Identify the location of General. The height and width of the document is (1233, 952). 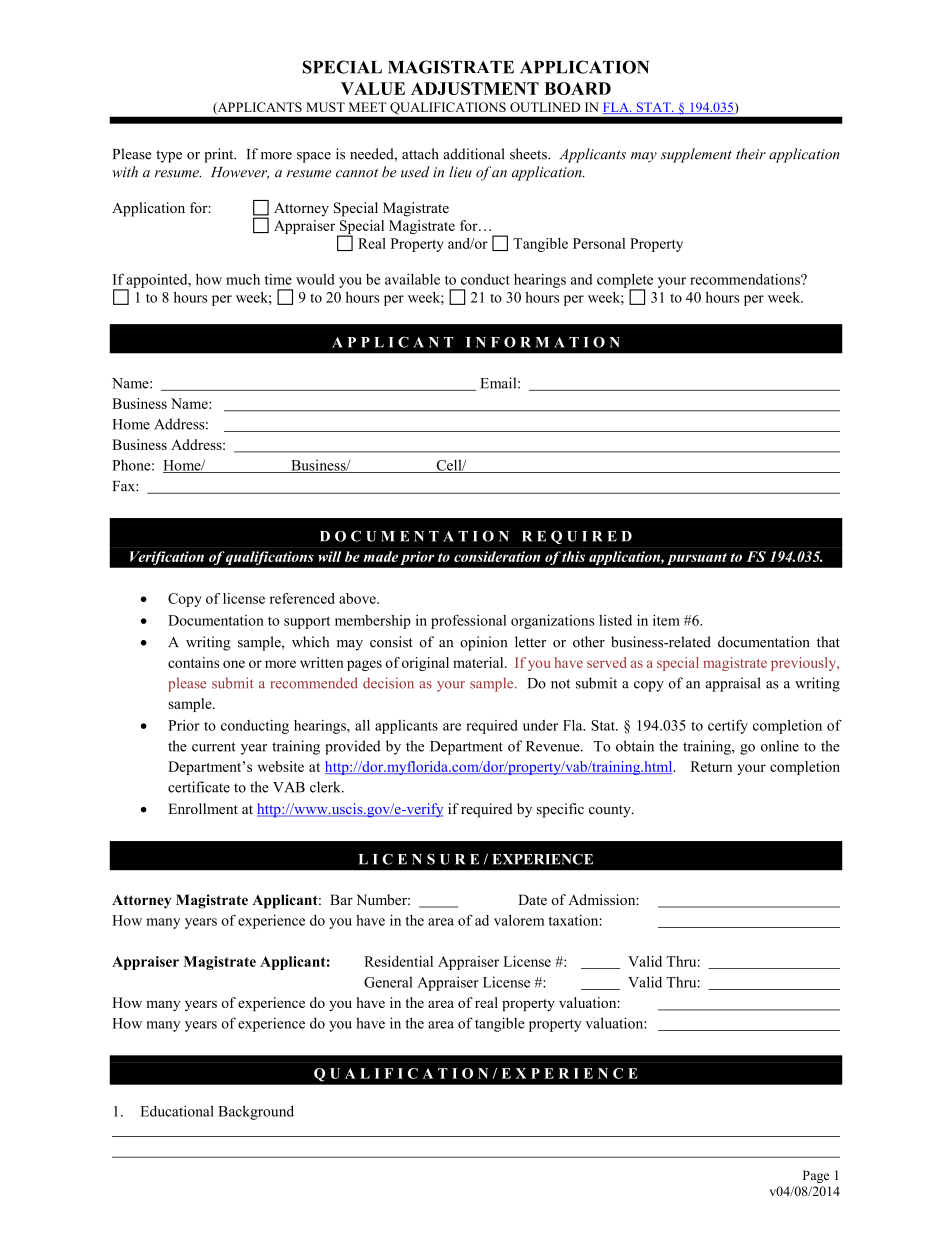
(388, 982).
